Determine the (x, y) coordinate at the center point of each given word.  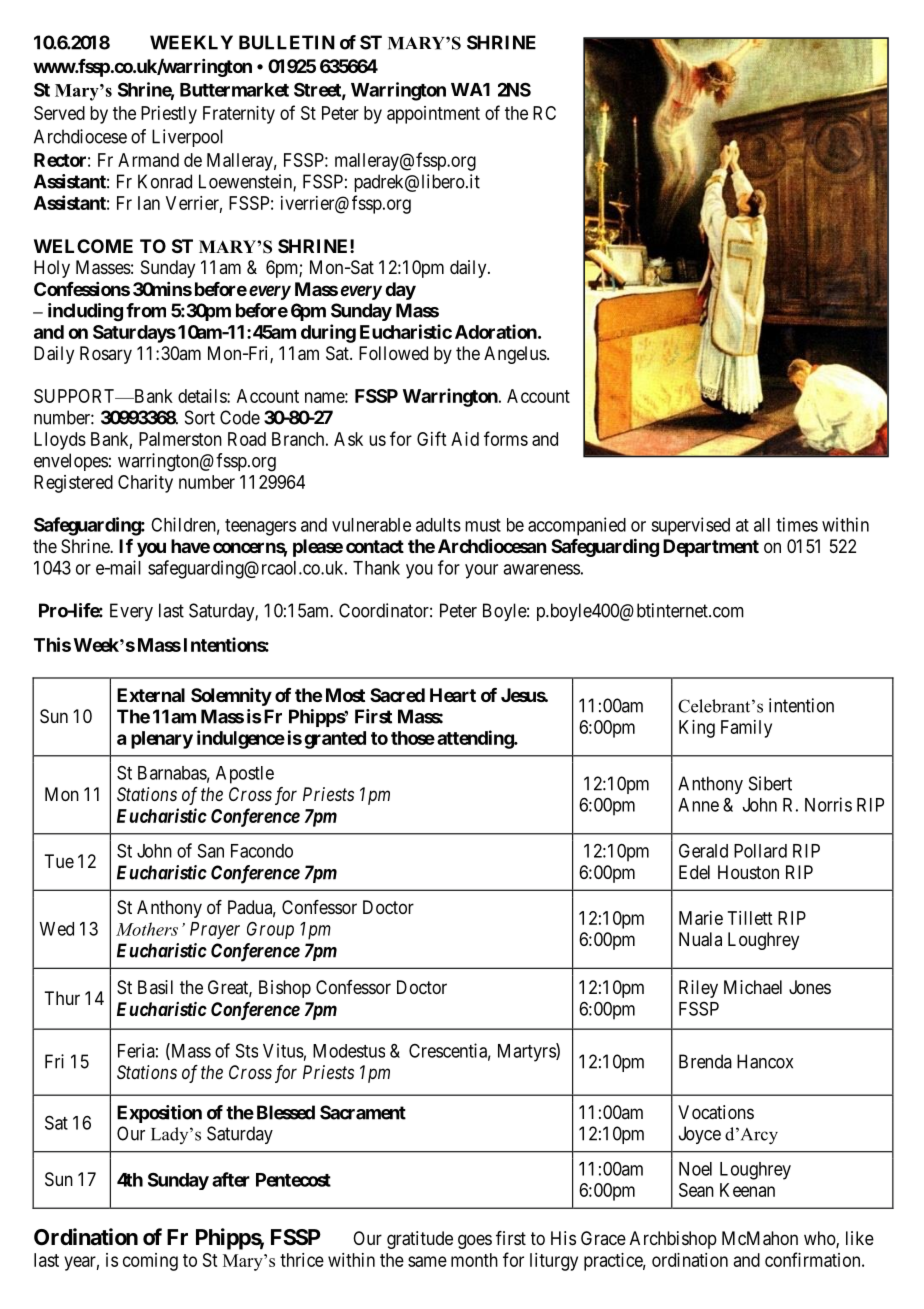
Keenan (747, 1190)
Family (746, 729)
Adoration (496, 331)
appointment (433, 115)
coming (150, 1262)
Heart (453, 695)
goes (475, 1241)
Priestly (169, 115)
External (151, 695)
